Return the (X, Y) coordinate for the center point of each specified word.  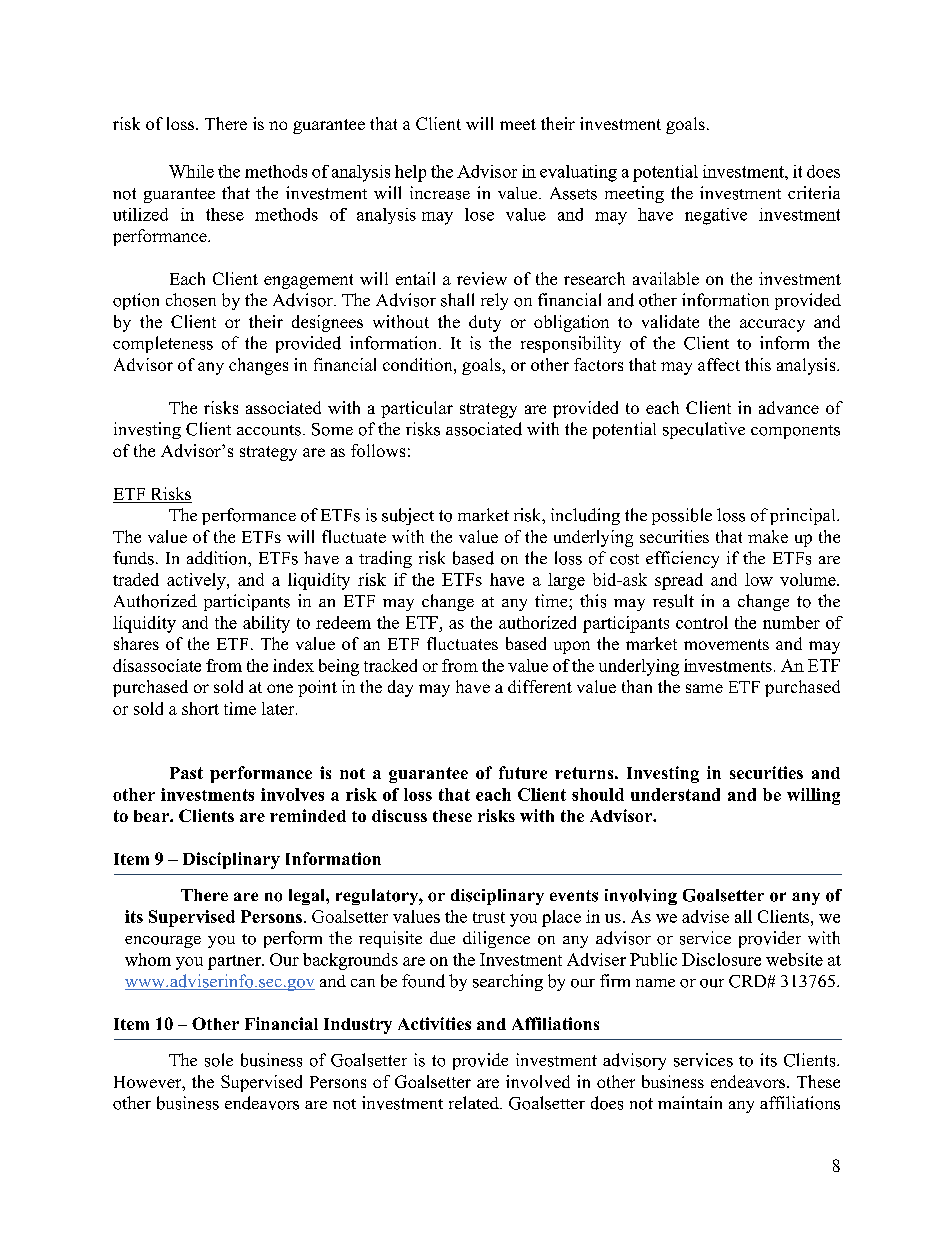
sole (219, 1060)
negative (716, 216)
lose (479, 214)
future (523, 772)
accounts (269, 430)
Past (186, 773)
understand (675, 794)
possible (682, 516)
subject (408, 516)
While (191, 171)
